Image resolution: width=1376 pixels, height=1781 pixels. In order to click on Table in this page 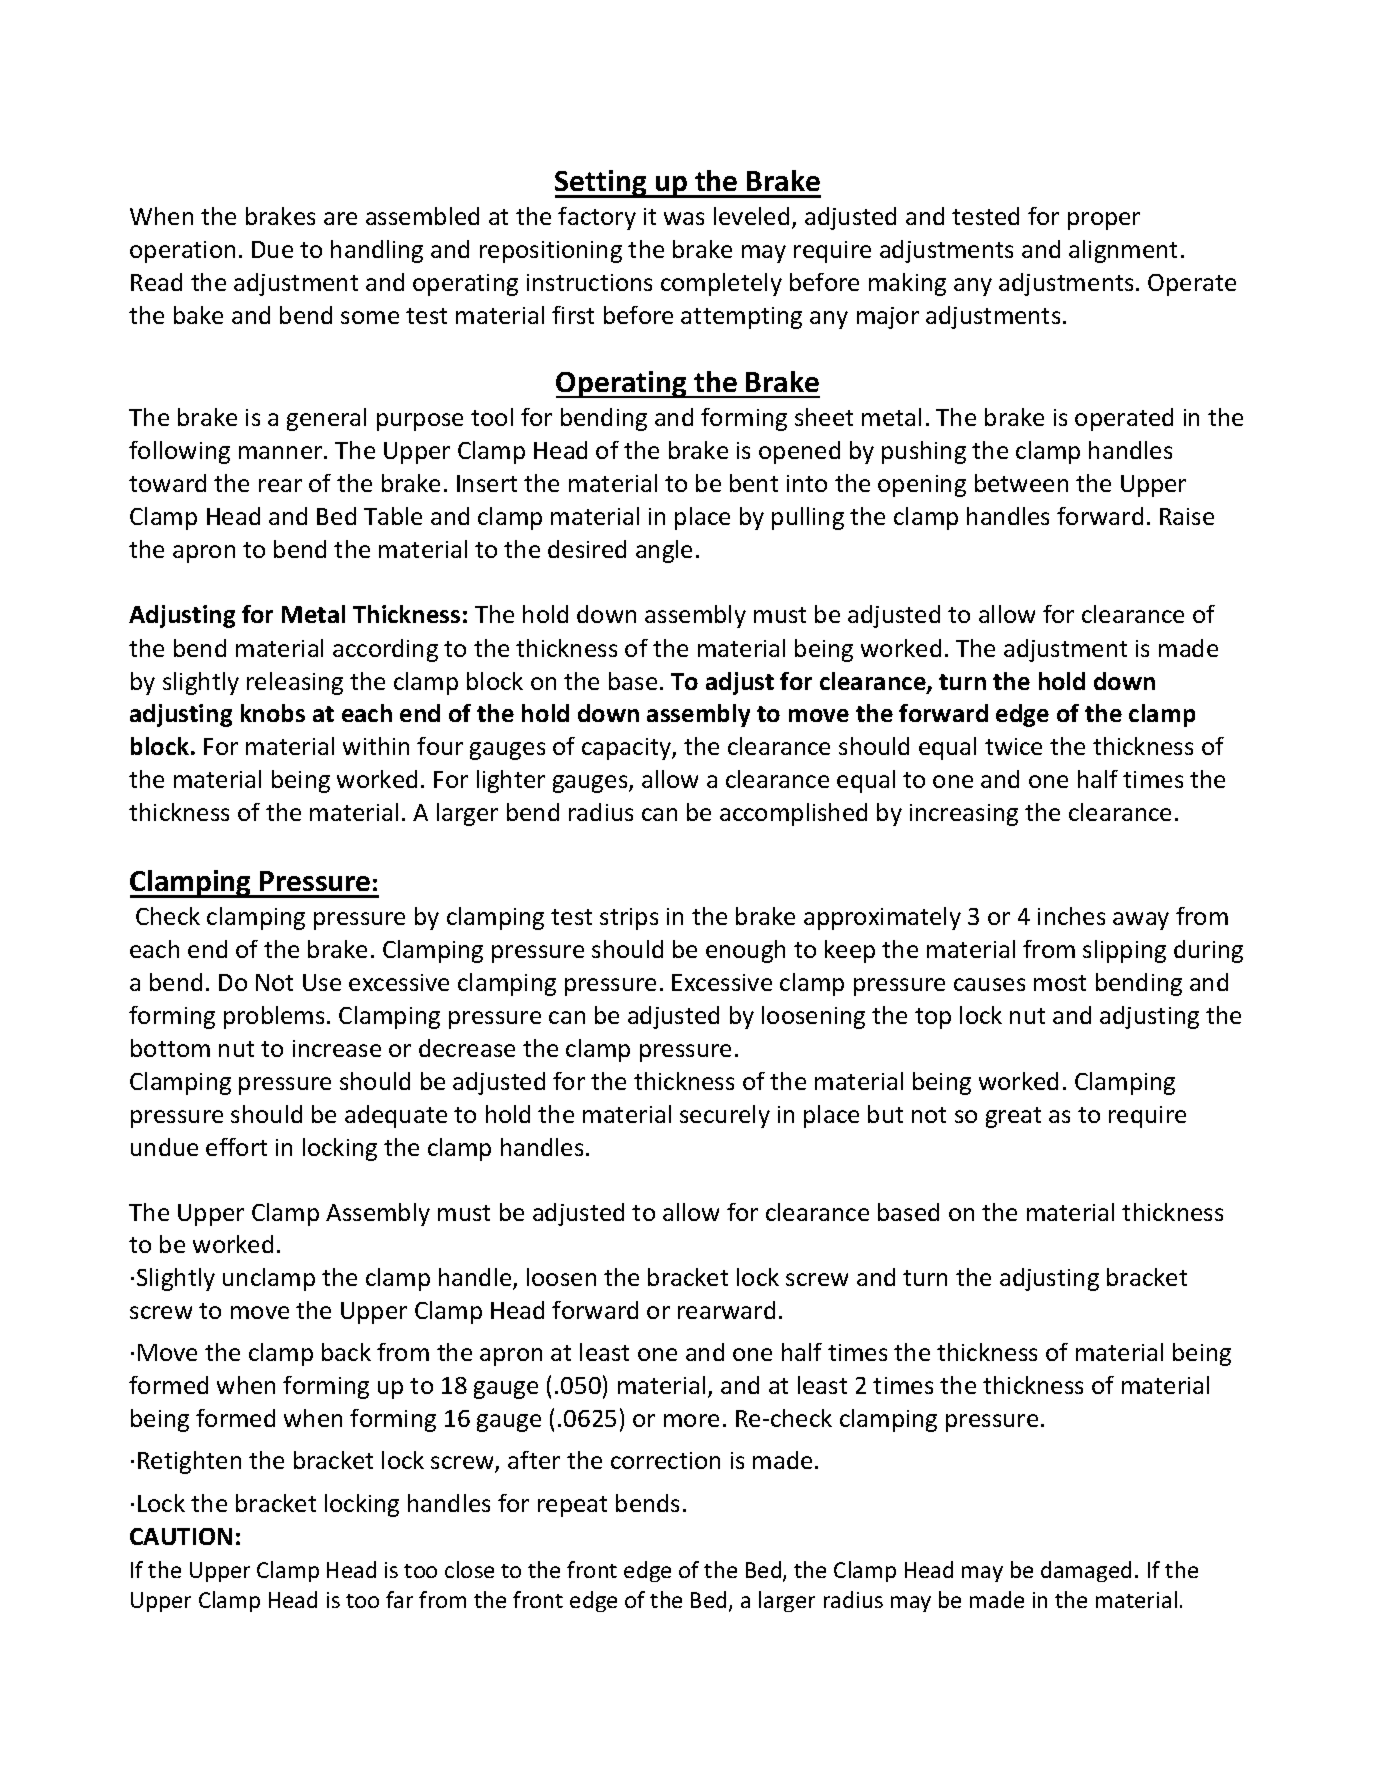, I will do `click(393, 516)`.
